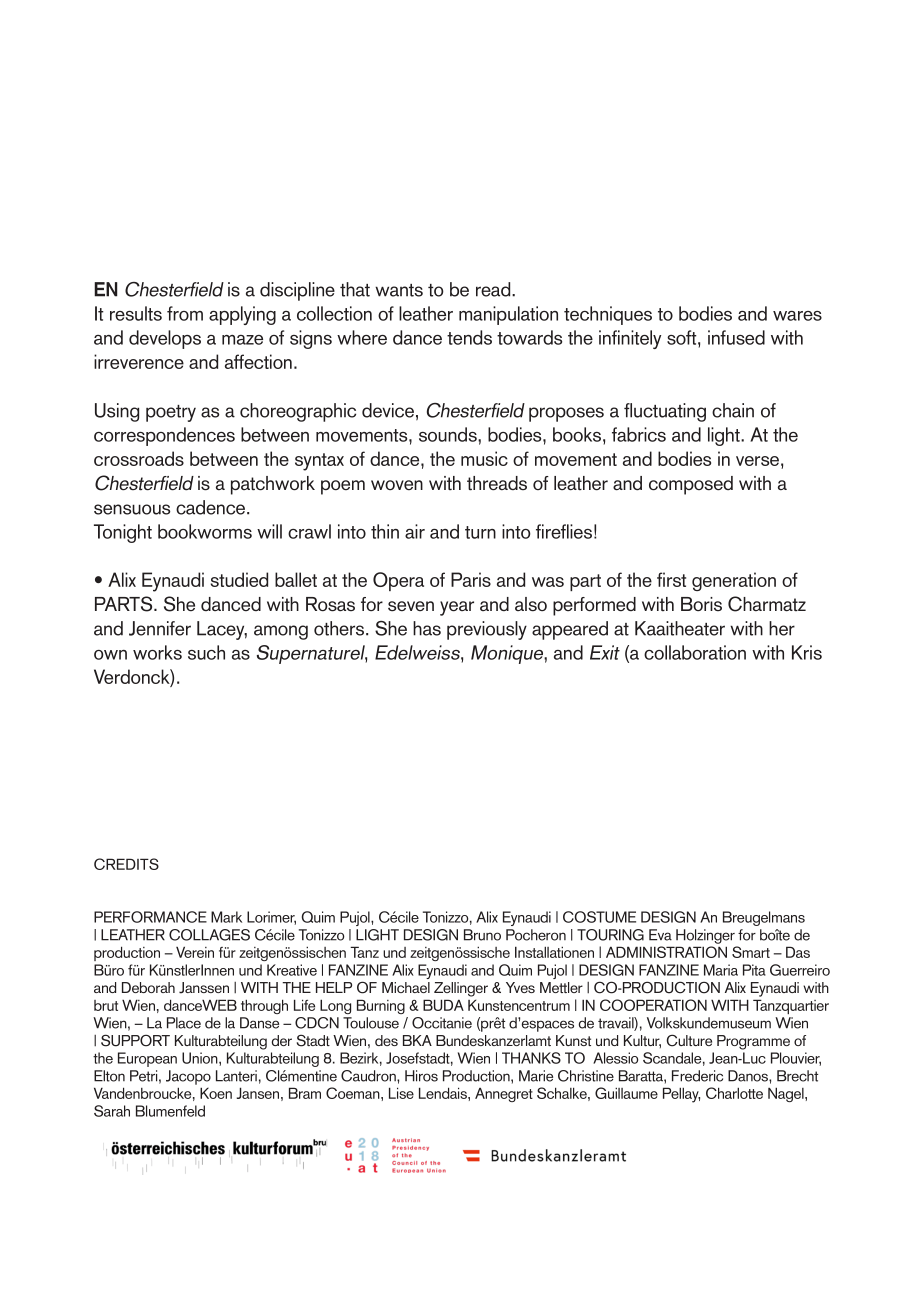 The width and height of the screenshot is (924, 1311). Describe the element at coordinates (482, 935) in the screenshot. I see `Bruno` at that location.
